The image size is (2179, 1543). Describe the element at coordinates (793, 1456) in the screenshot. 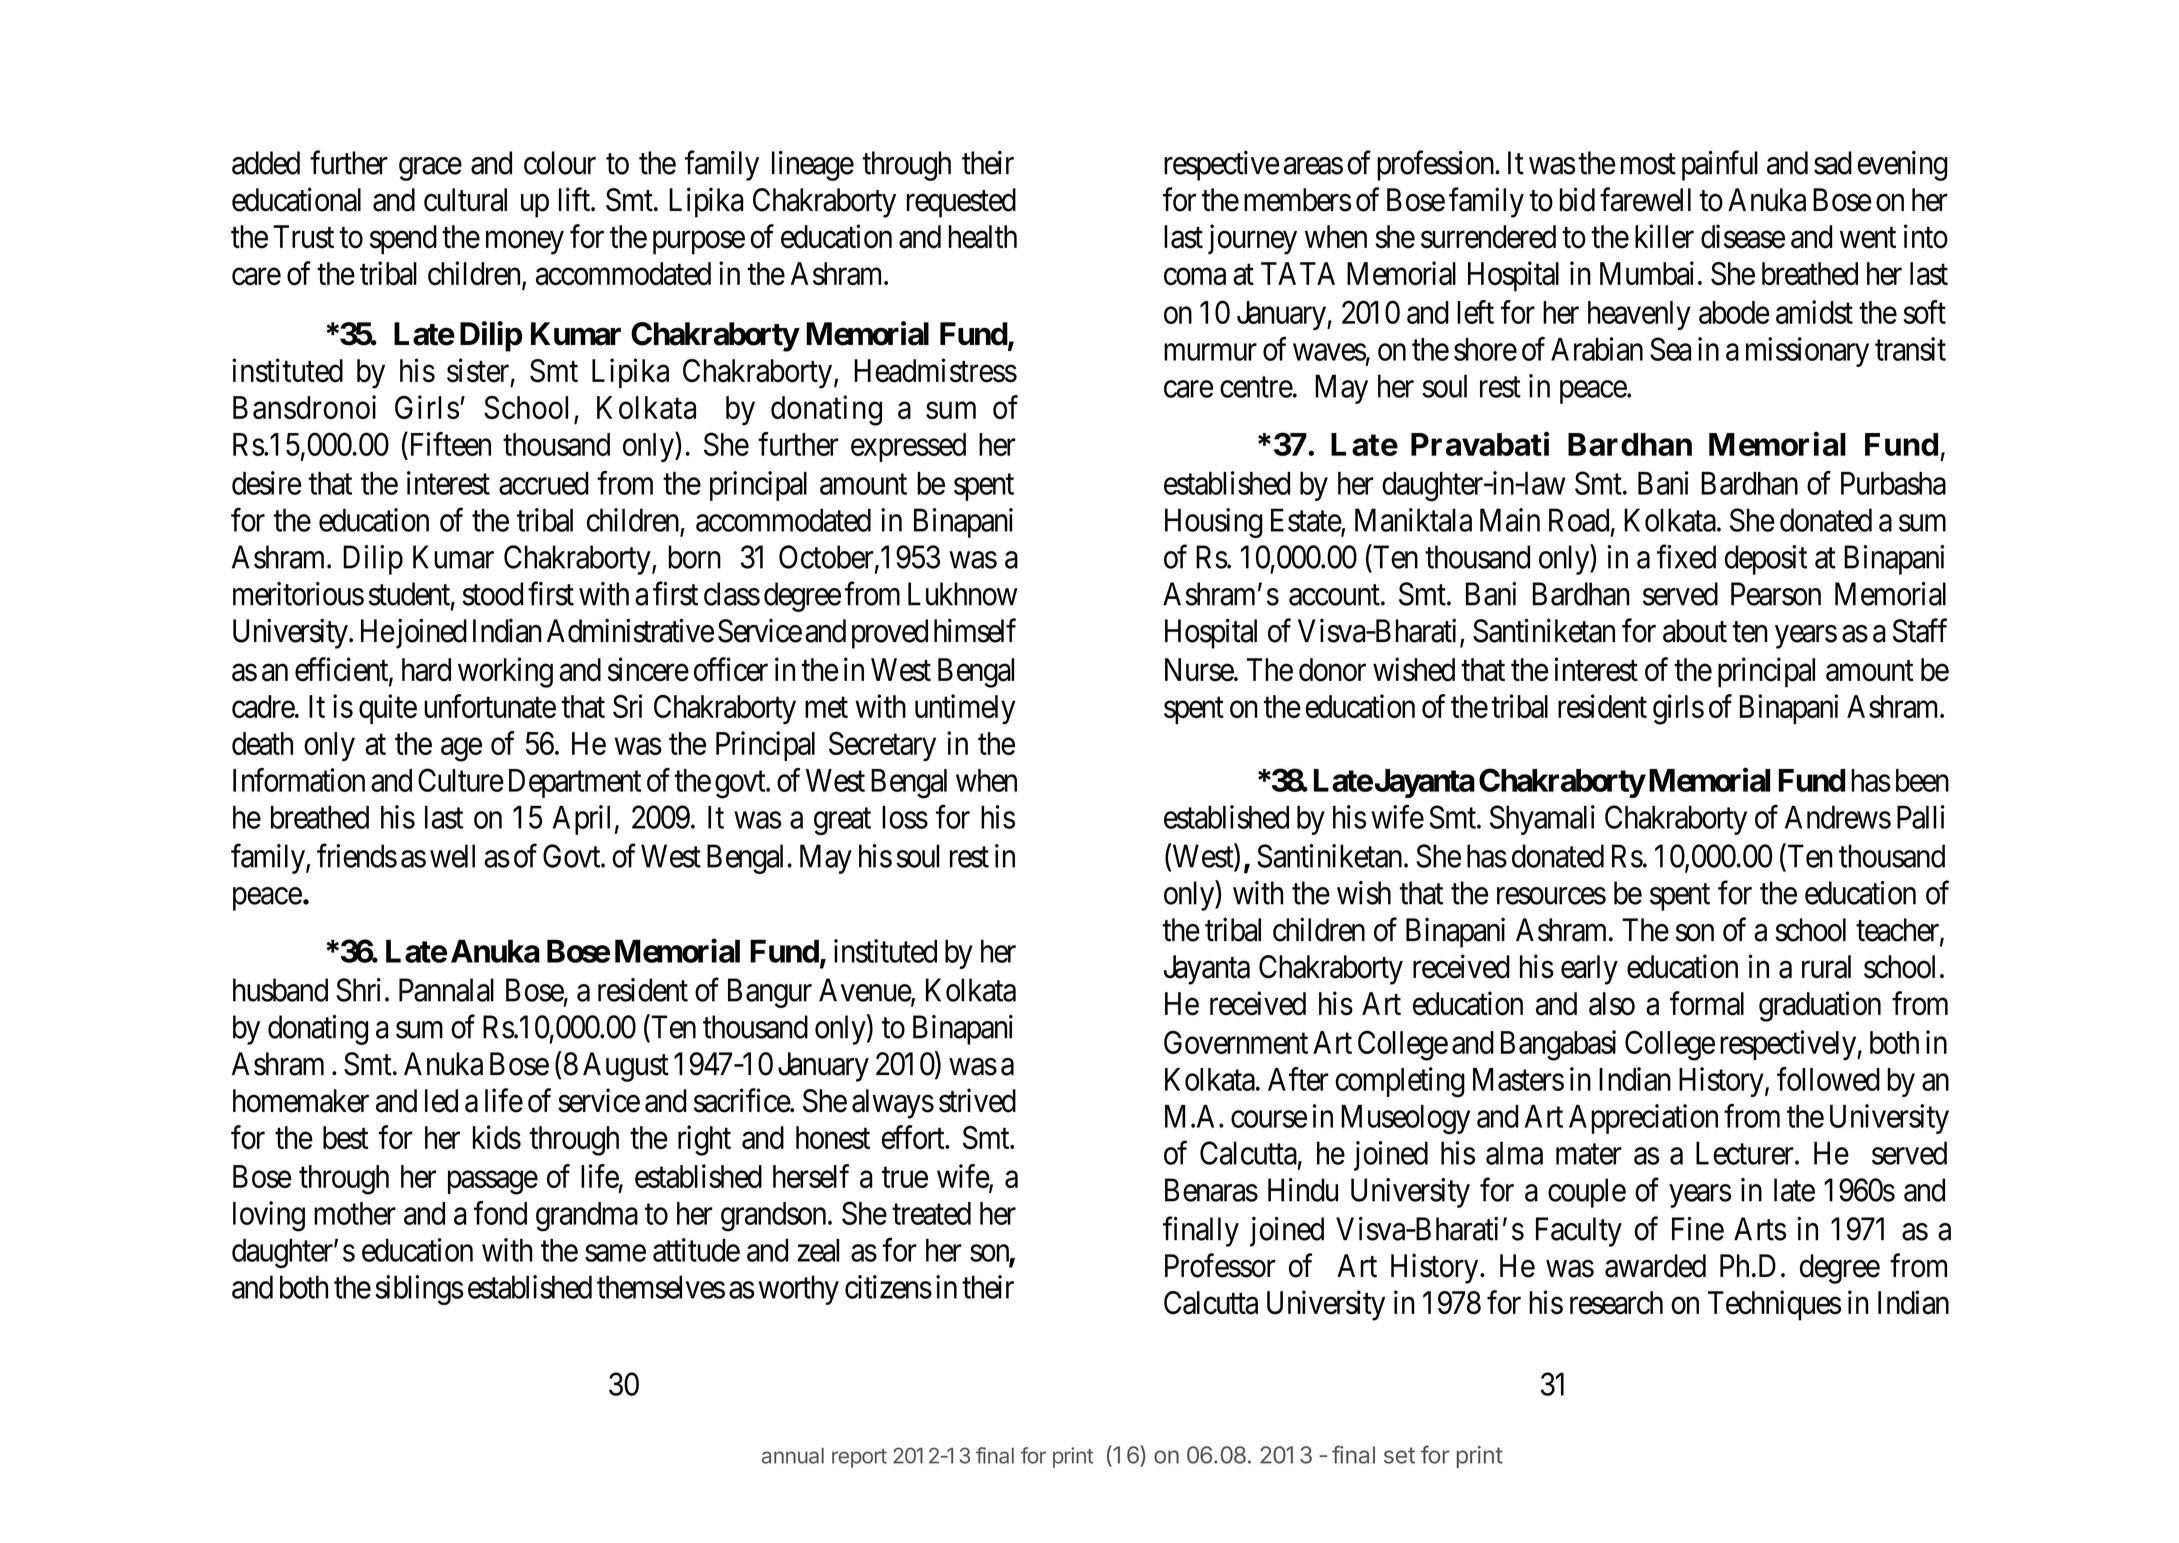

I see `annual` at that location.
